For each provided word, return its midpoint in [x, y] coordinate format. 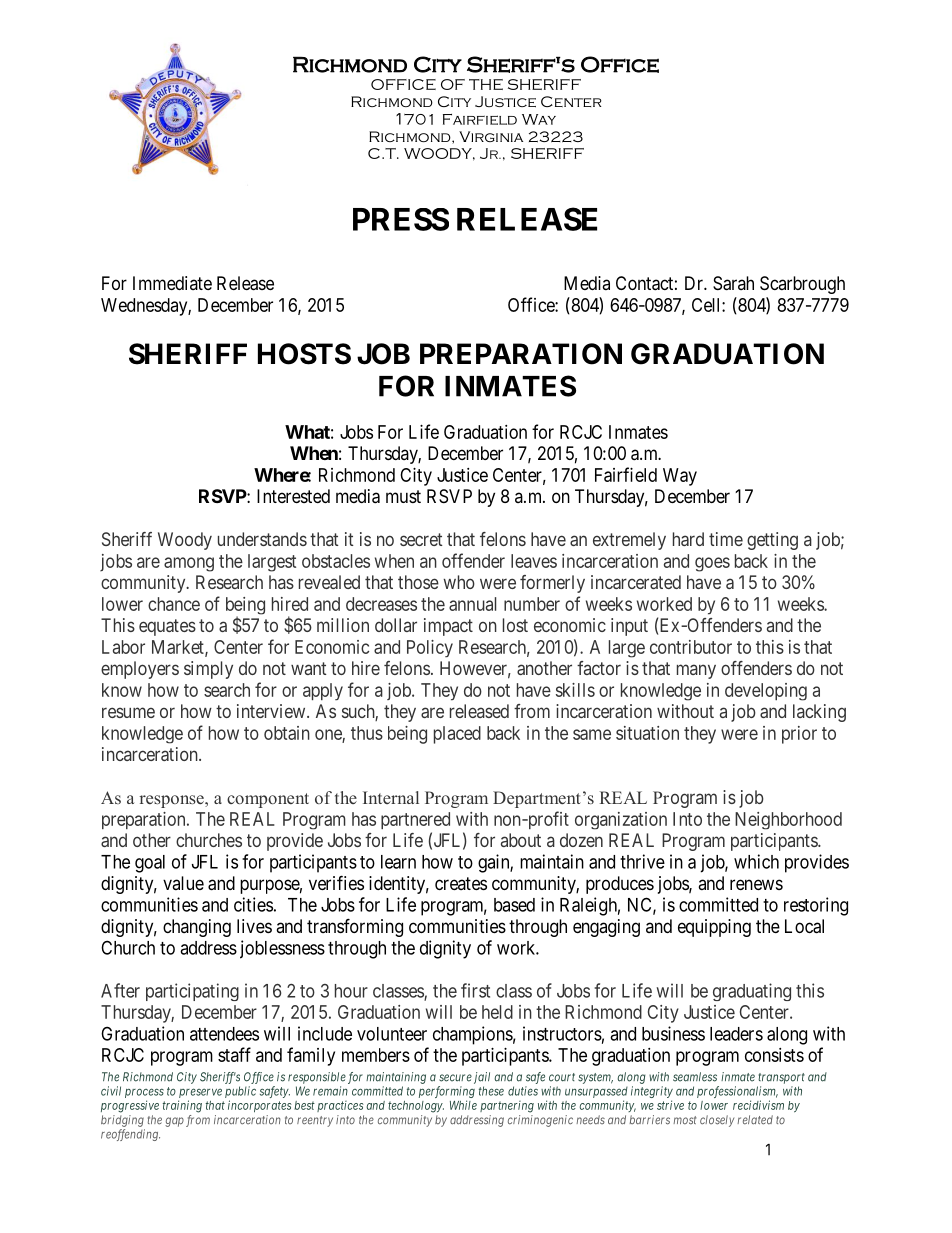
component [268, 800]
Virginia [491, 136]
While [463, 1105]
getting [772, 541]
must [403, 496]
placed [457, 735]
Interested [293, 496]
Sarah [733, 283]
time [726, 539]
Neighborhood [788, 821]
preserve [200, 1093]
